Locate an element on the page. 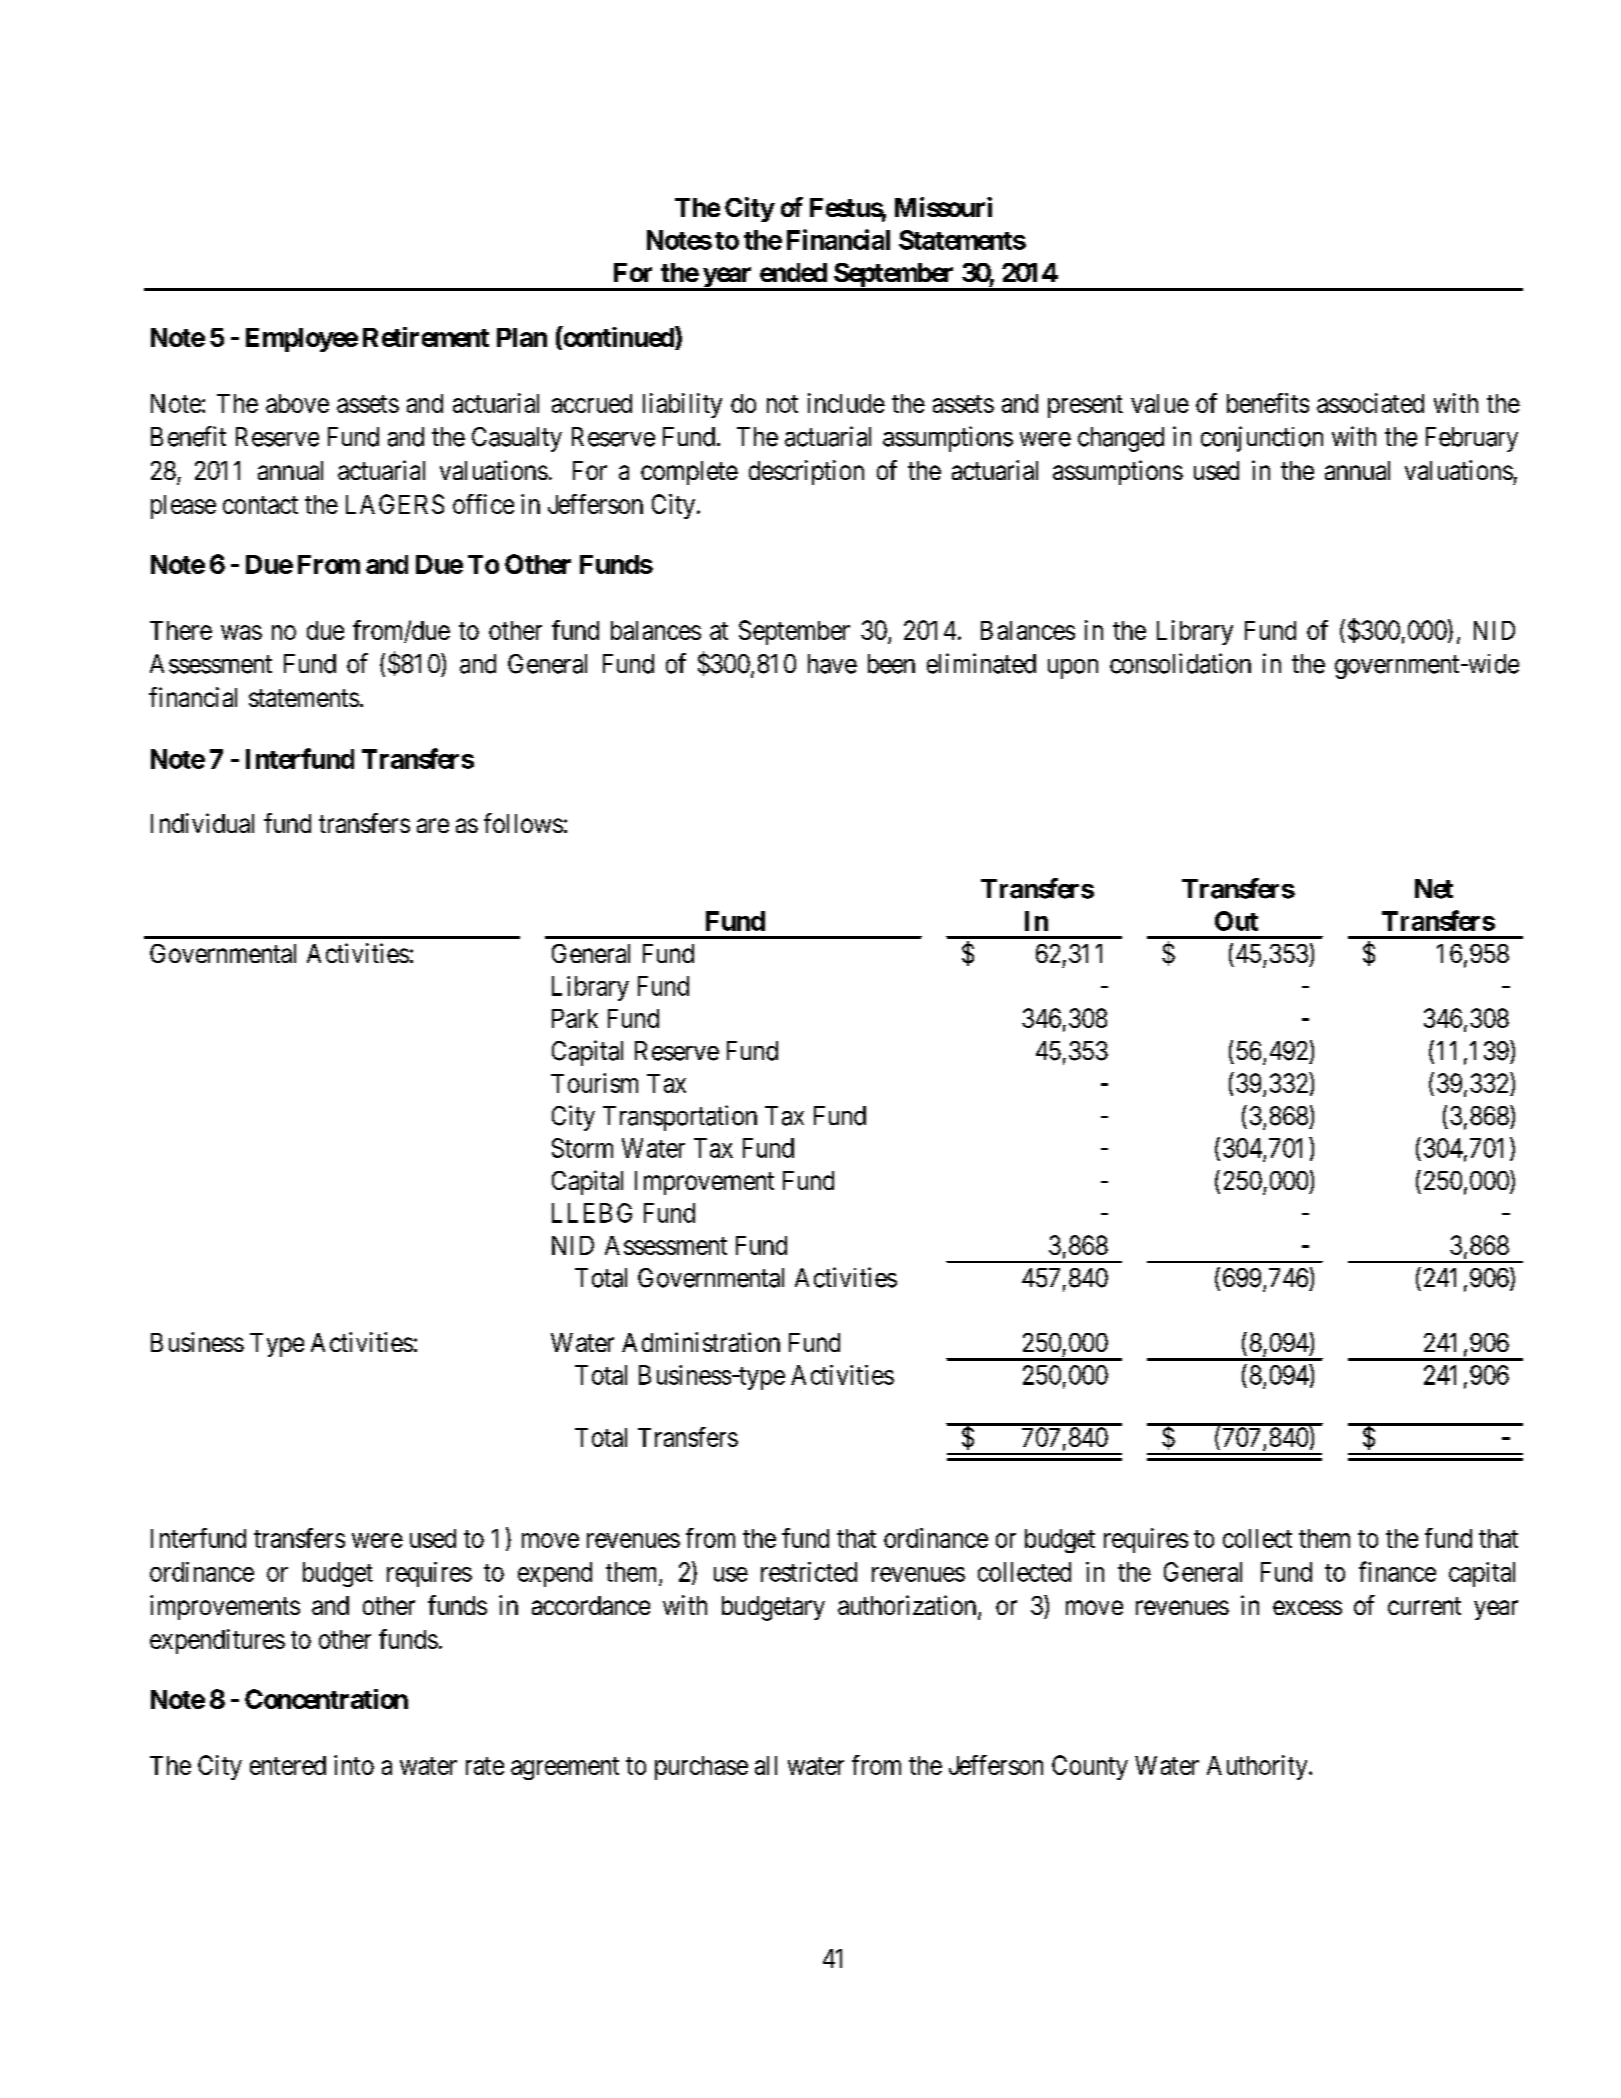 The image size is (1621, 2098). Transportation is located at coordinates (680, 1118).
